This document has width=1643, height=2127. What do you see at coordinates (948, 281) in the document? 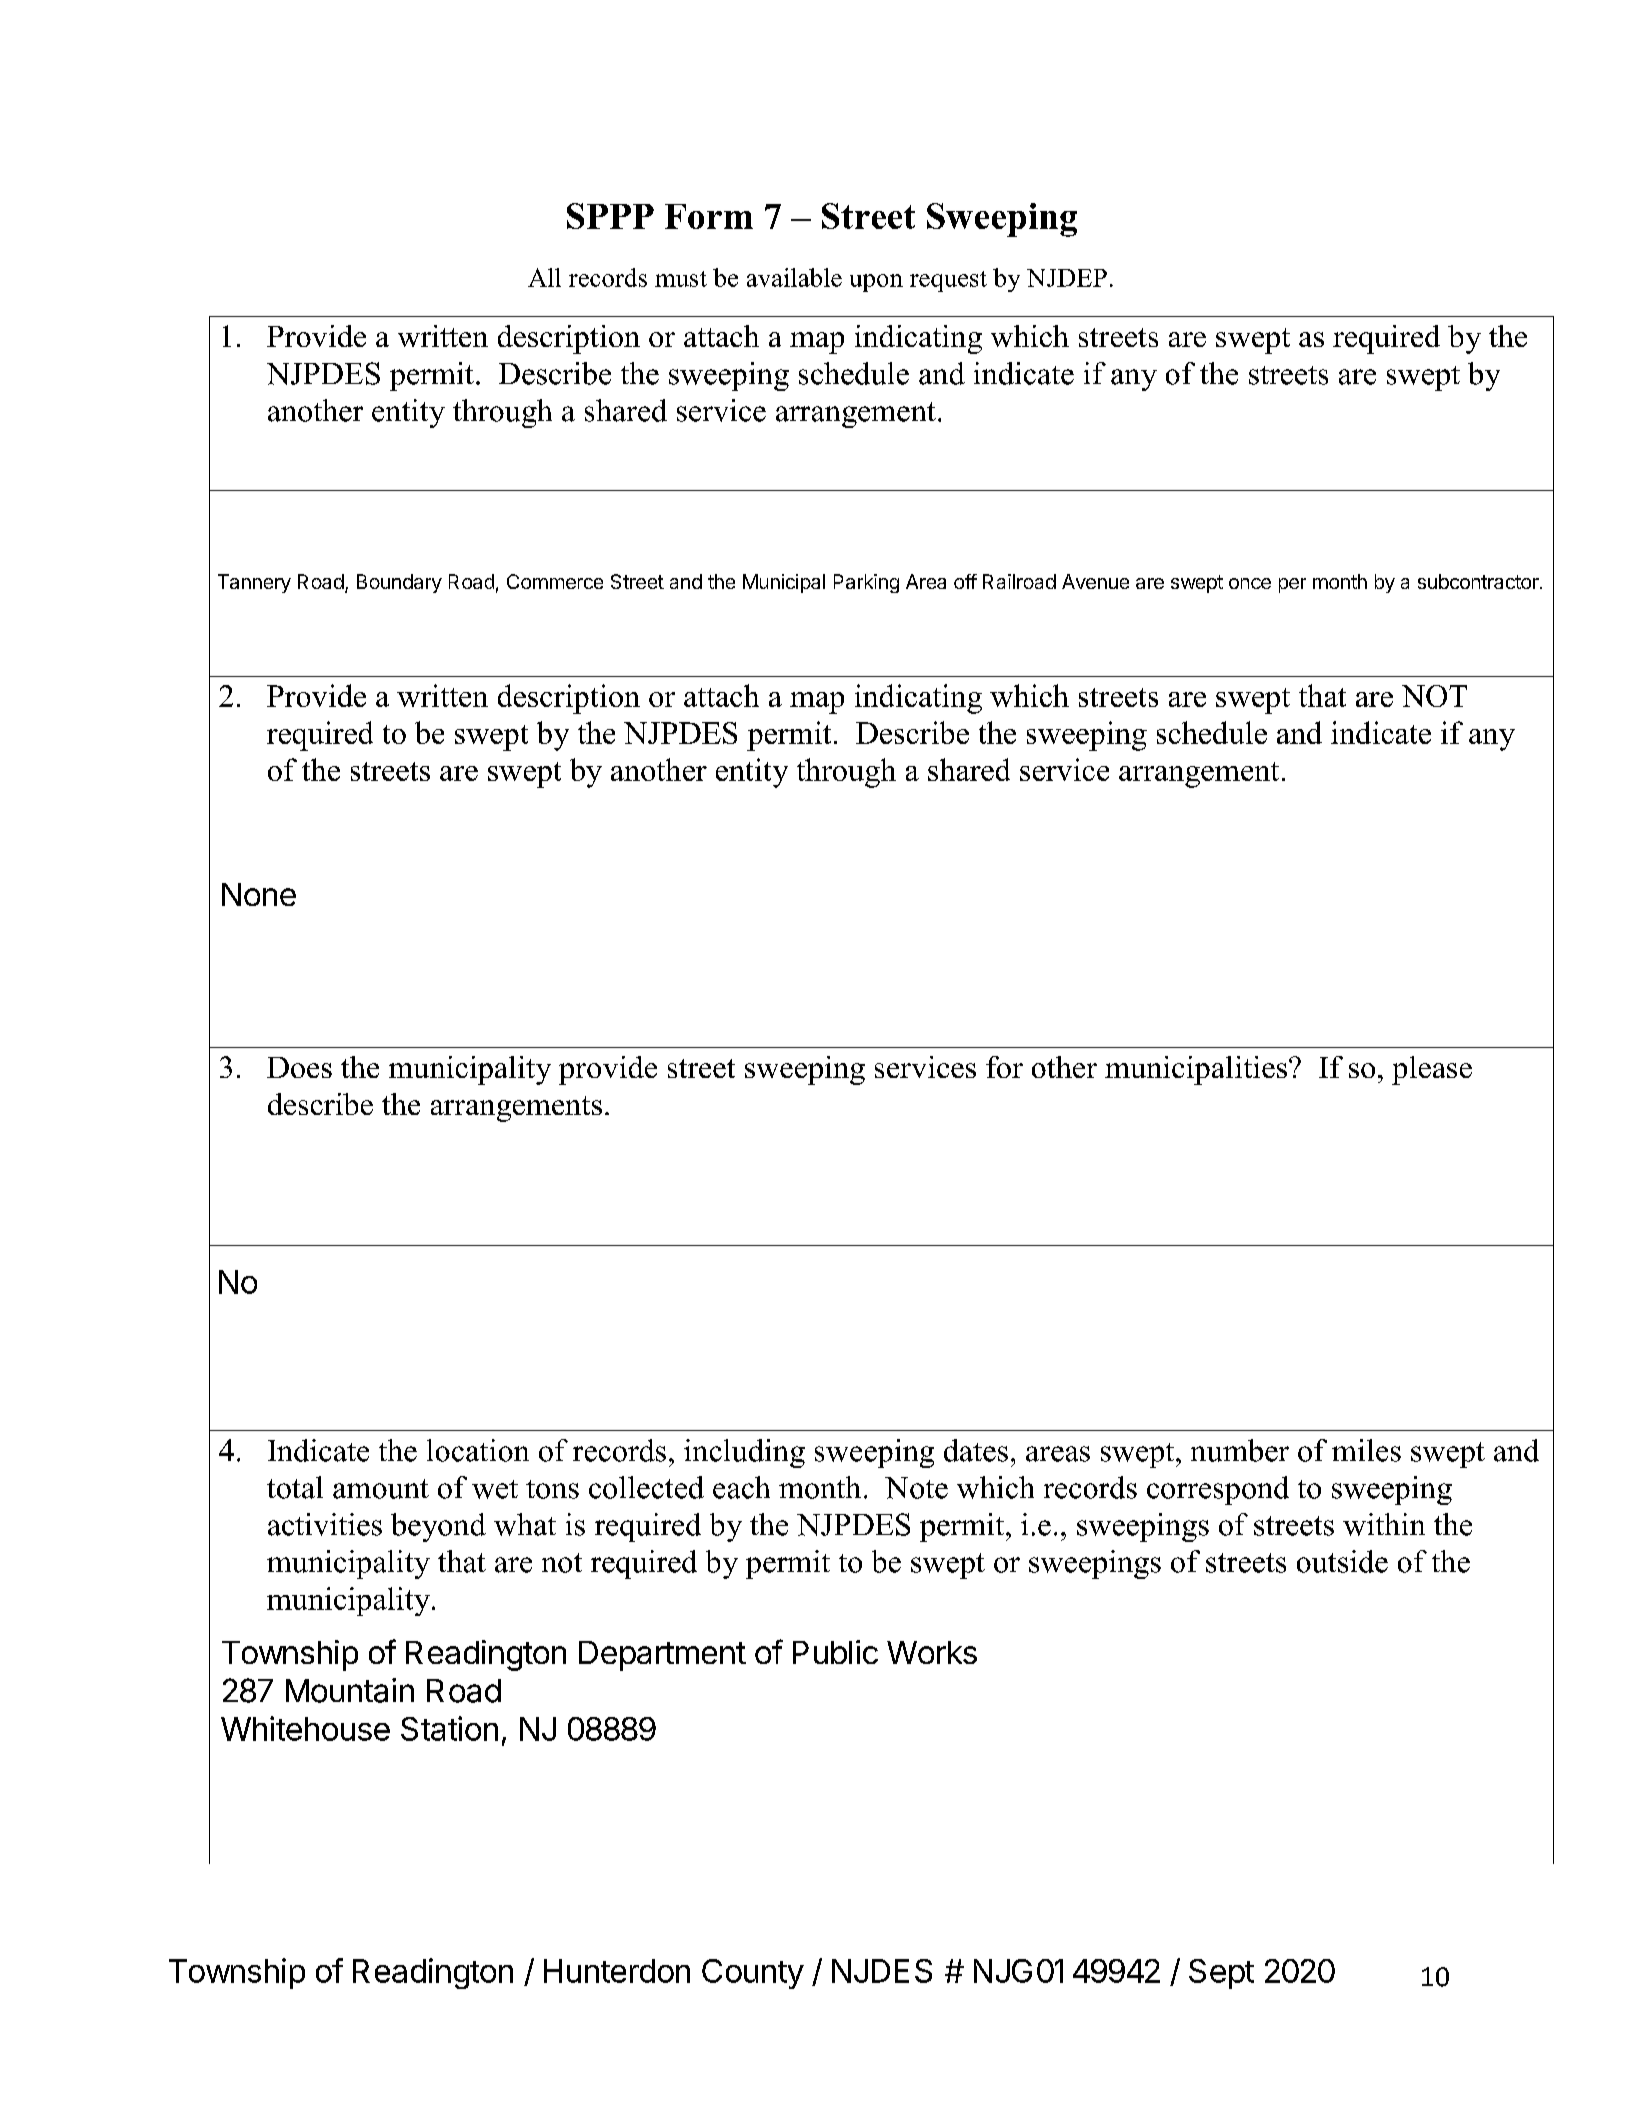
I see `request` at bounding box center [948, 281].
